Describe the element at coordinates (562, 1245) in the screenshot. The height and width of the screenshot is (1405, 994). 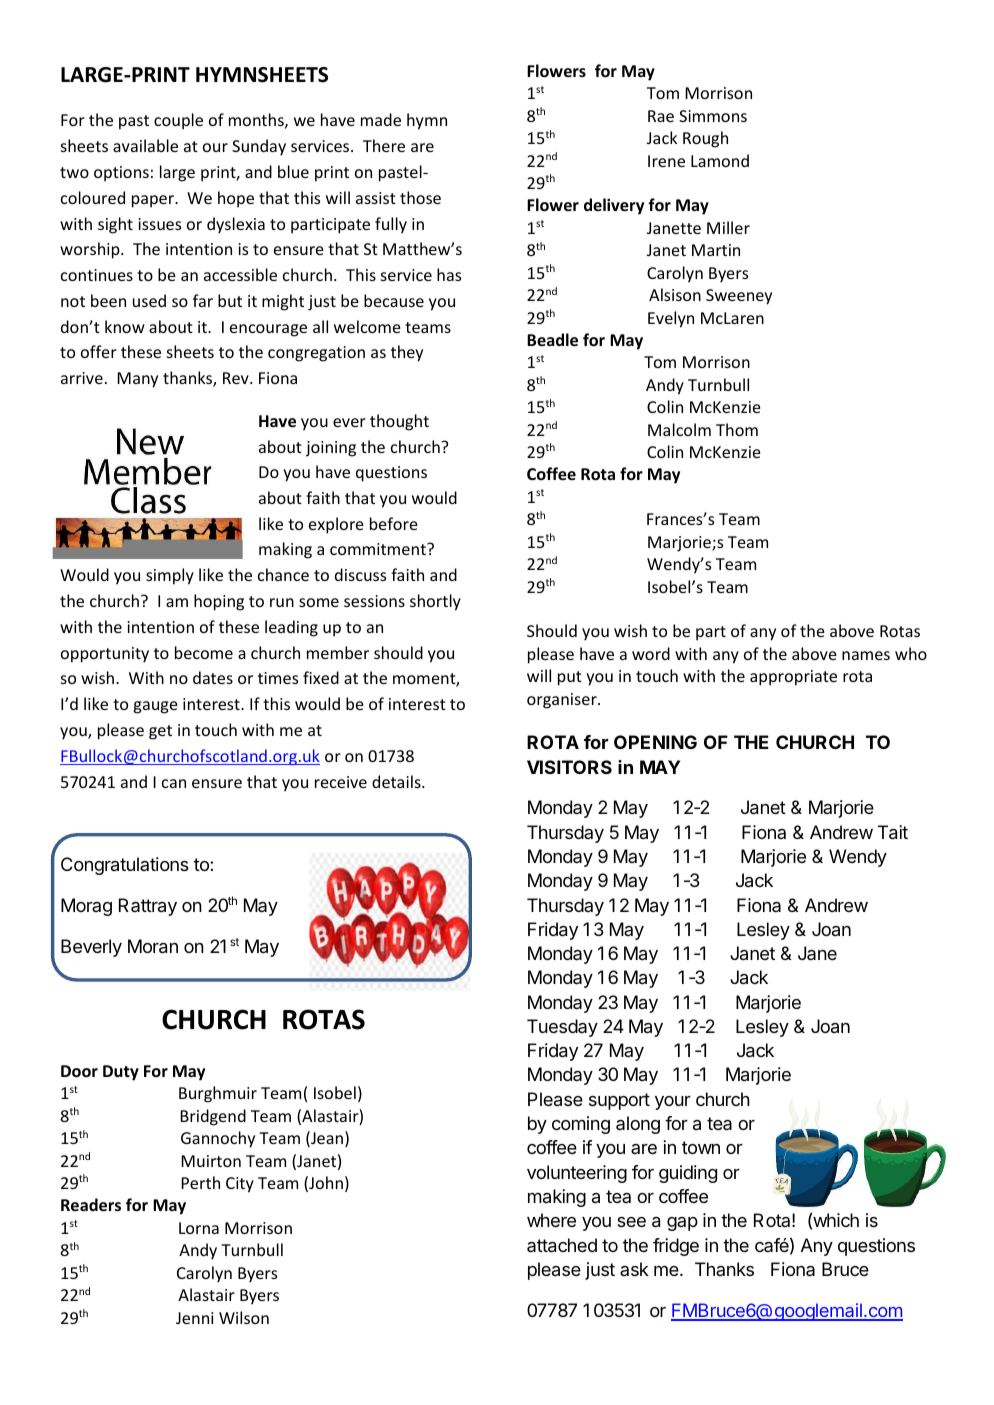
I see `attached` at that location.
